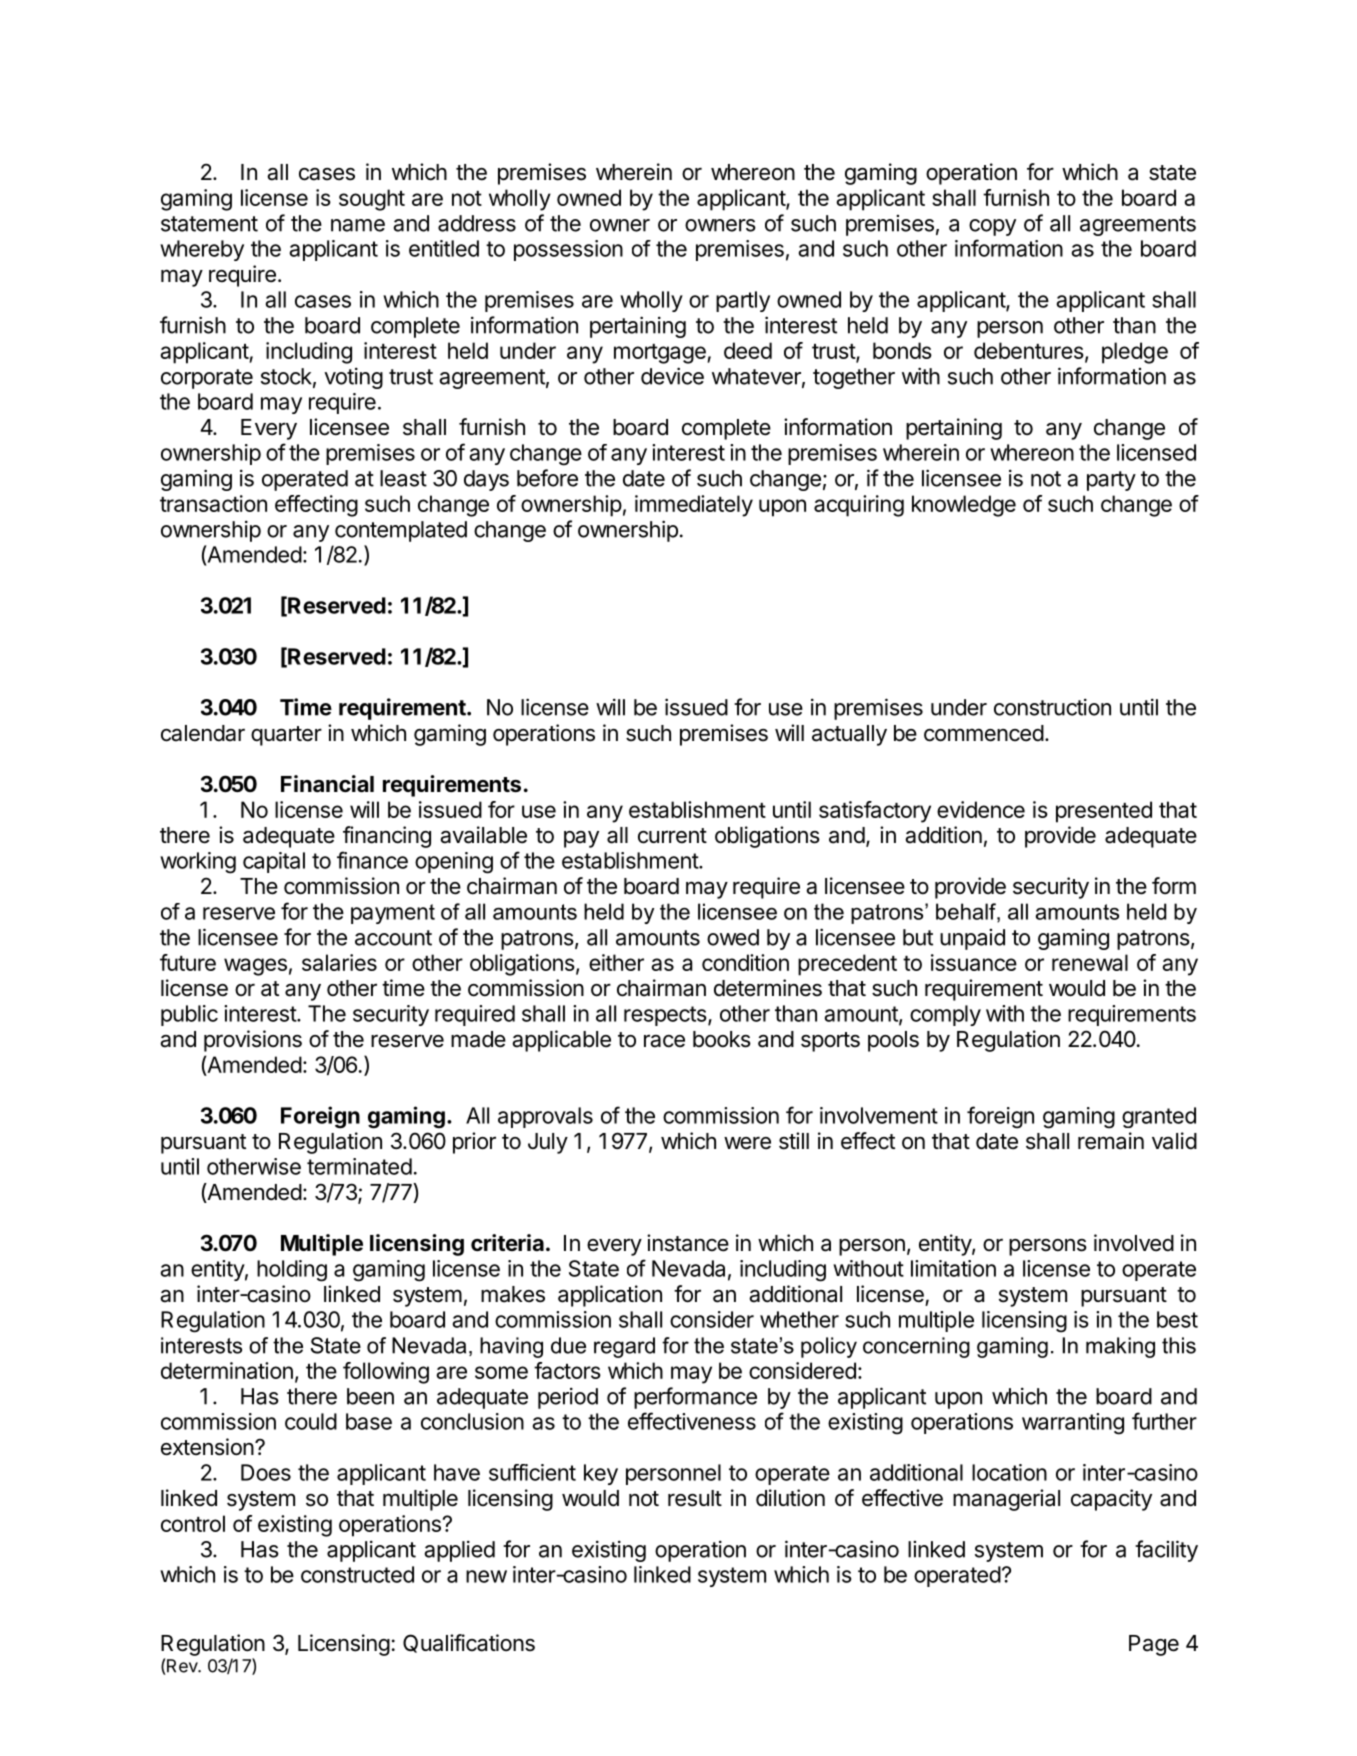 The image size is (1357, 1756). I want to click on constructed, so click(357, 1574).
